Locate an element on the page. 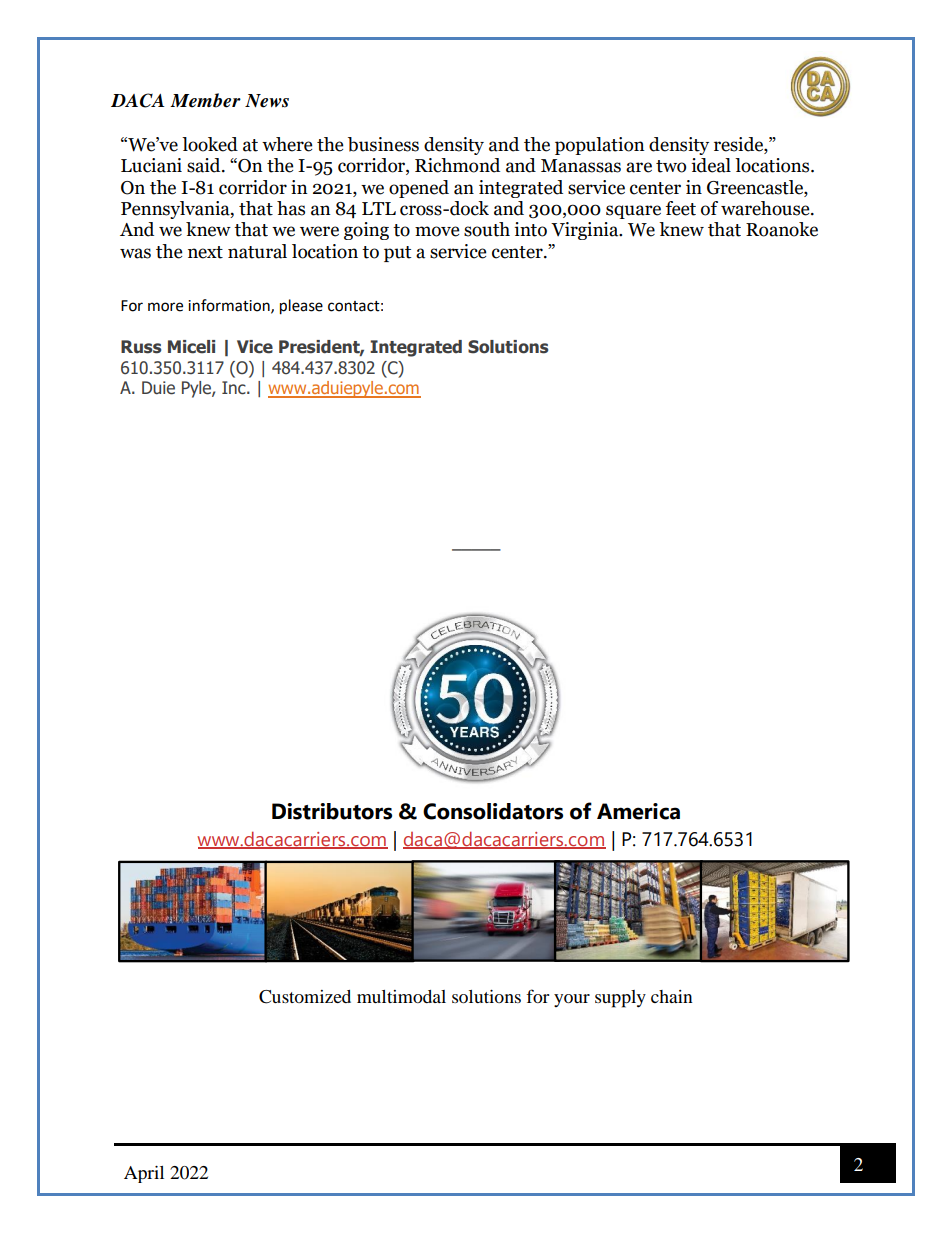 The width and height of the image is (952, 1233). Distributors is located at coordinates (332, 811).
